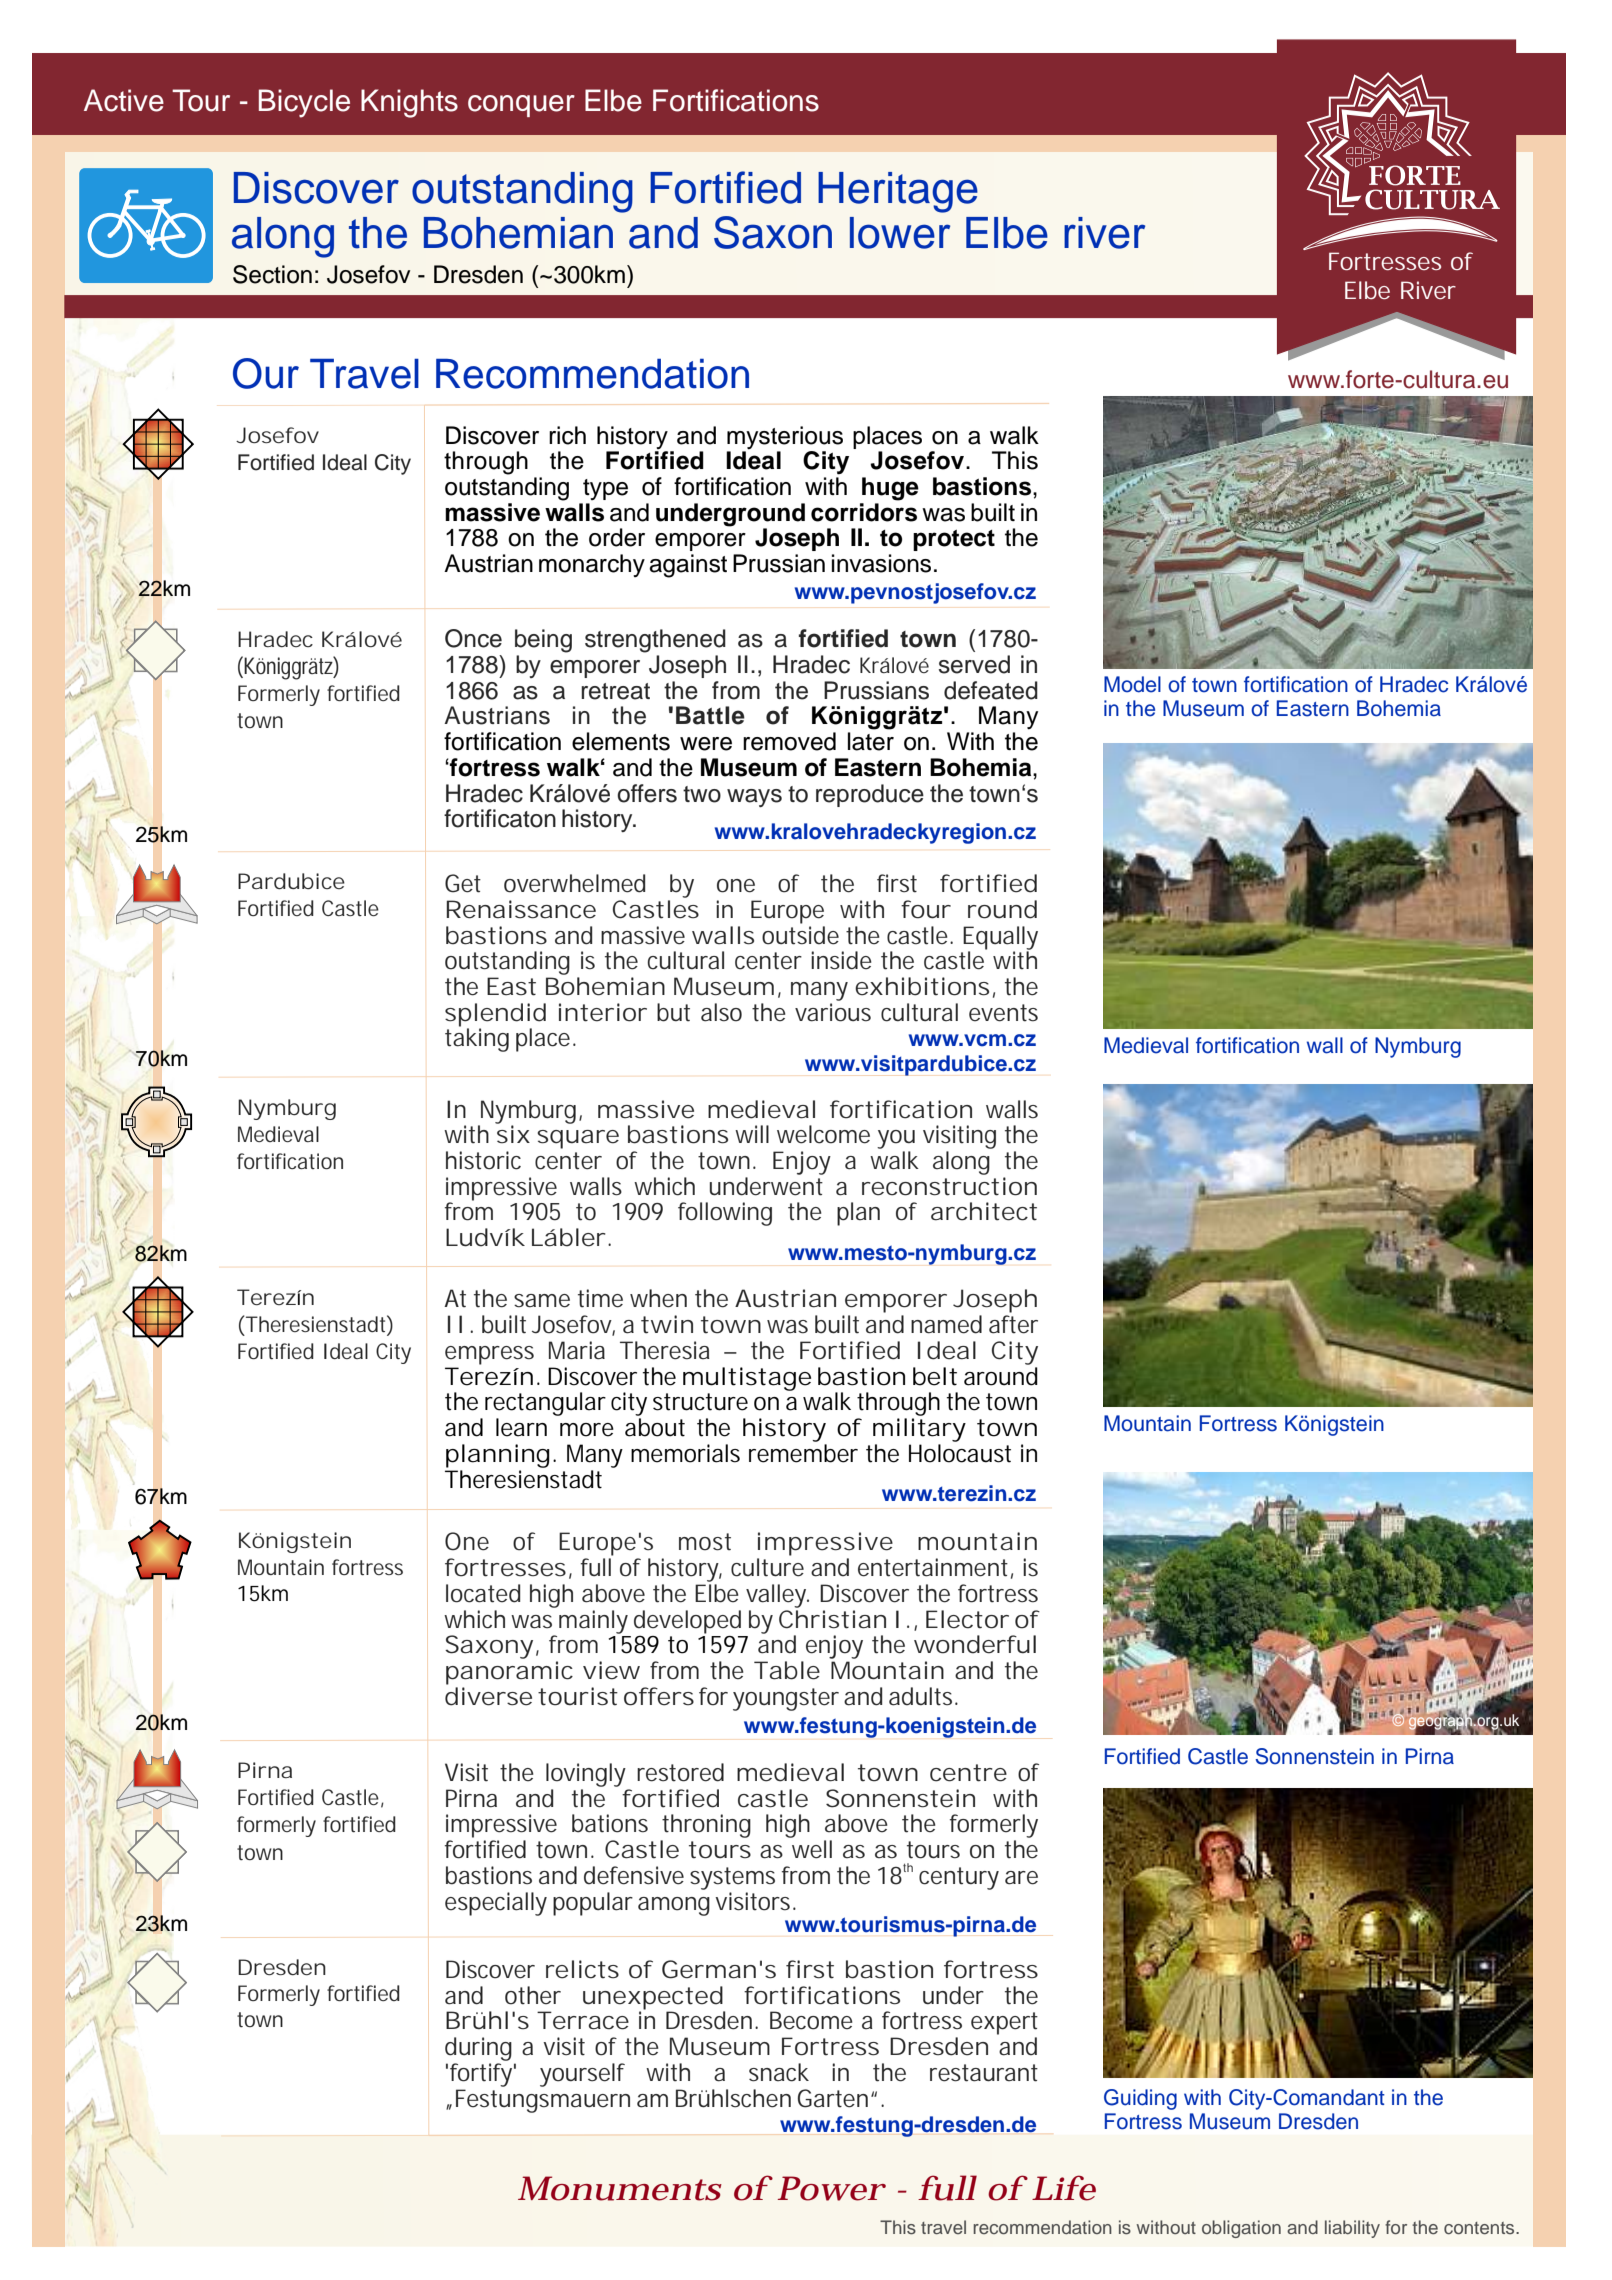 The image size is (1612, 2280). I want to click on Heritage, so click(898, 192).
